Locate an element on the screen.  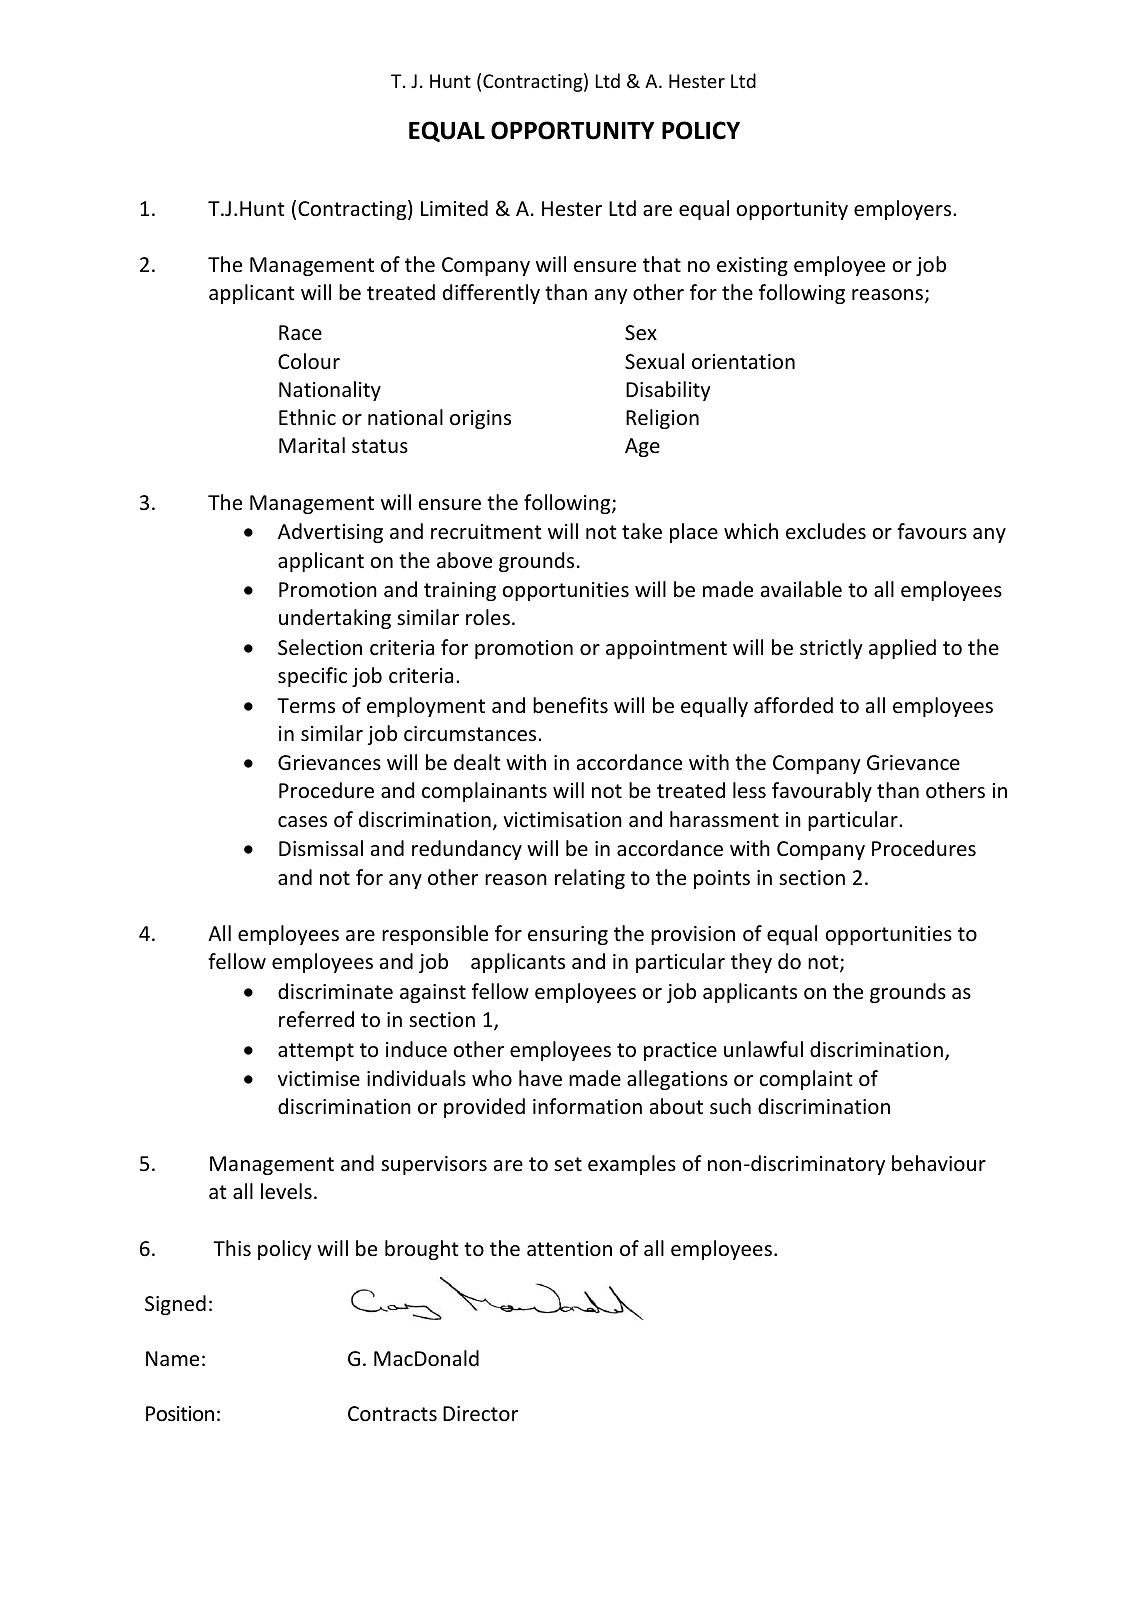
Selection is located at coordinates (320, 647).
